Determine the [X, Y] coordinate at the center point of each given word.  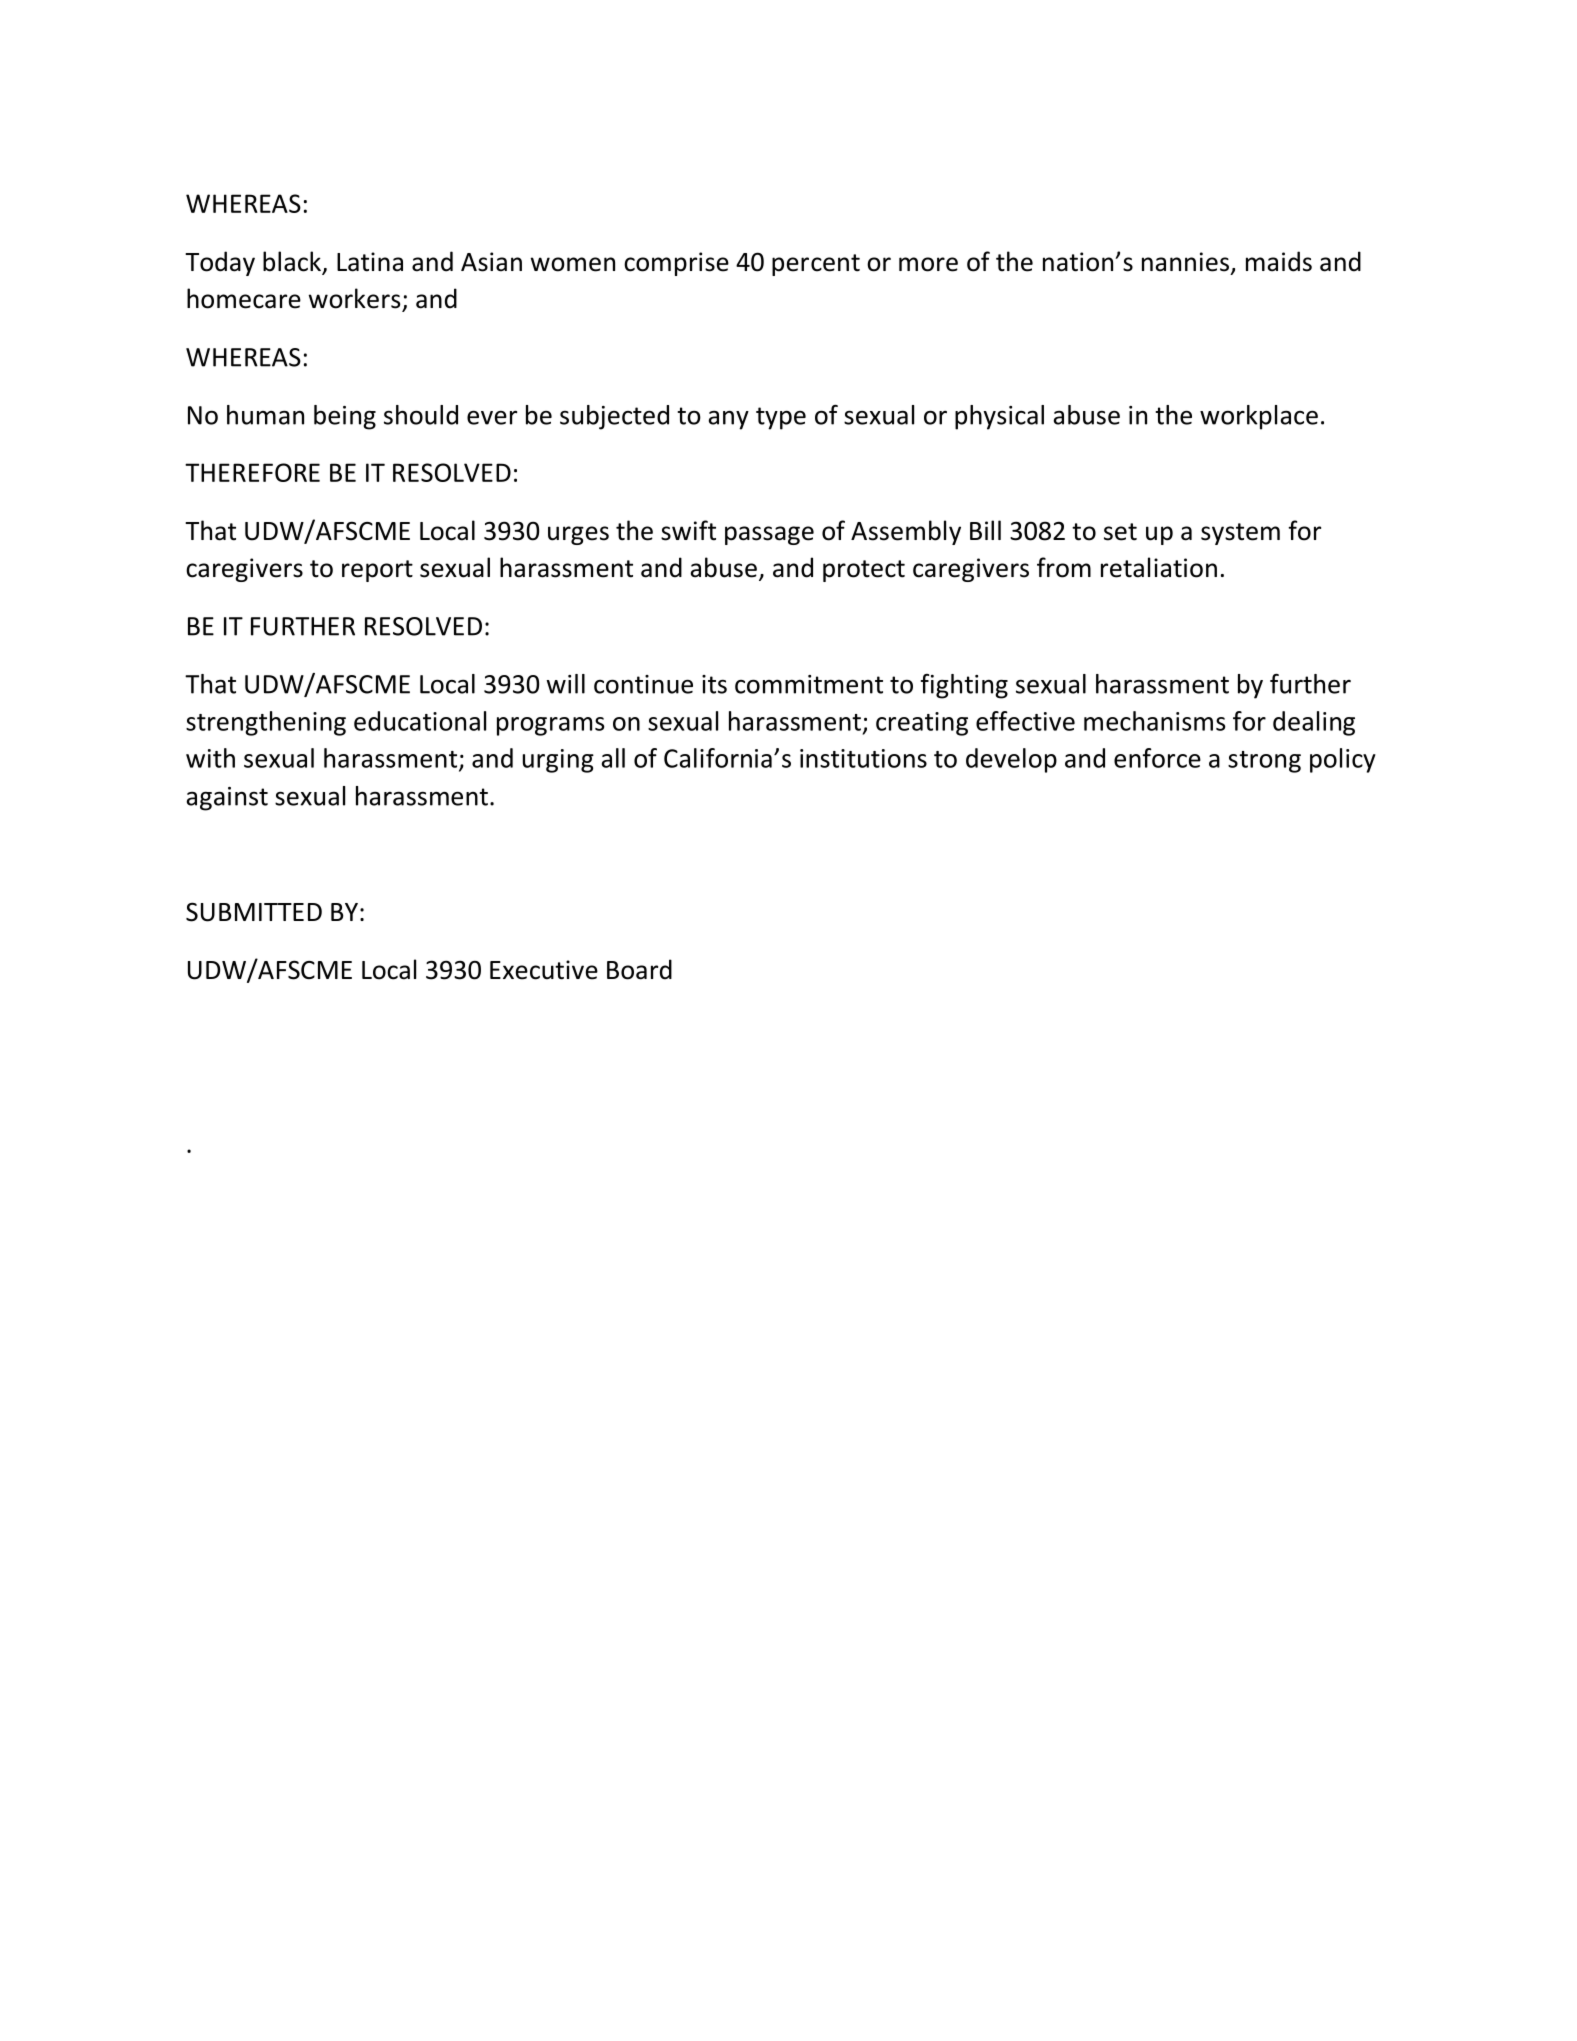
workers [354, 298]
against [227, 799]
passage [769, 535]
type [781, 418]
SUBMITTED [254, 912]
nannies [1185, 262]
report [377, 571]
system [1240, 534]
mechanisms [1154, 721]
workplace [1259, 417]
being [345, 417]
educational [420, 721]
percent [816, 265]
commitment [809, 684]
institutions [863, 758]
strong [1264, 762]
